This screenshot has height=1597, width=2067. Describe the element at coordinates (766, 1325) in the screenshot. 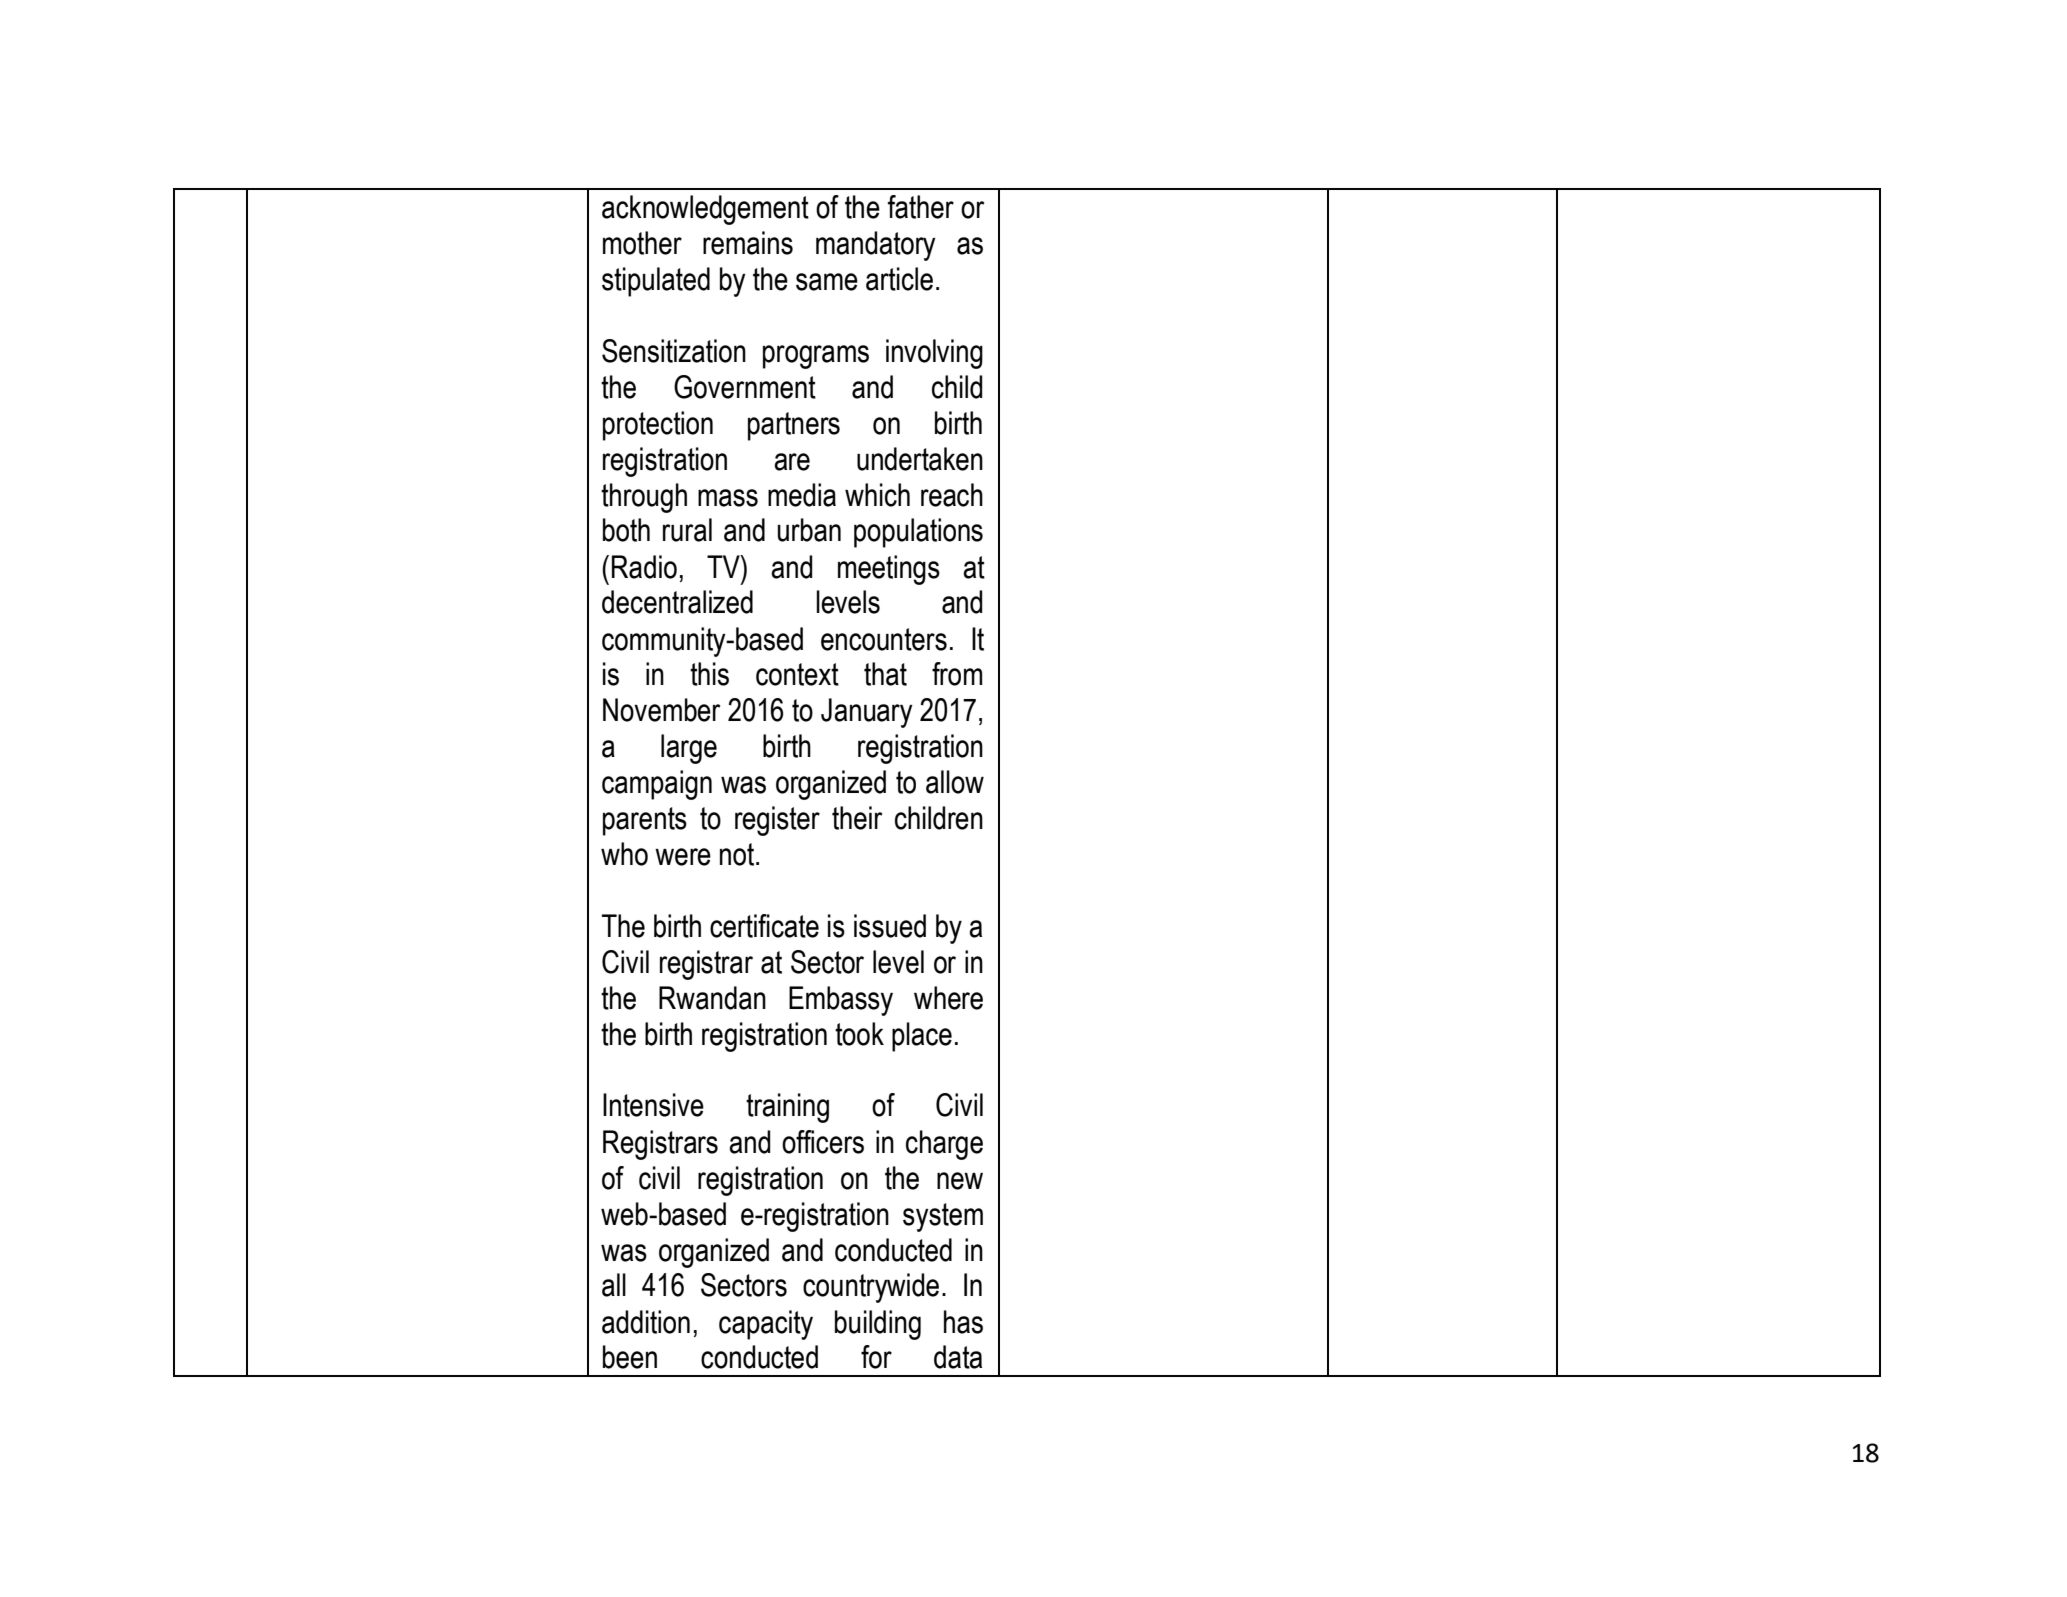

I see `capacity` at that location.
